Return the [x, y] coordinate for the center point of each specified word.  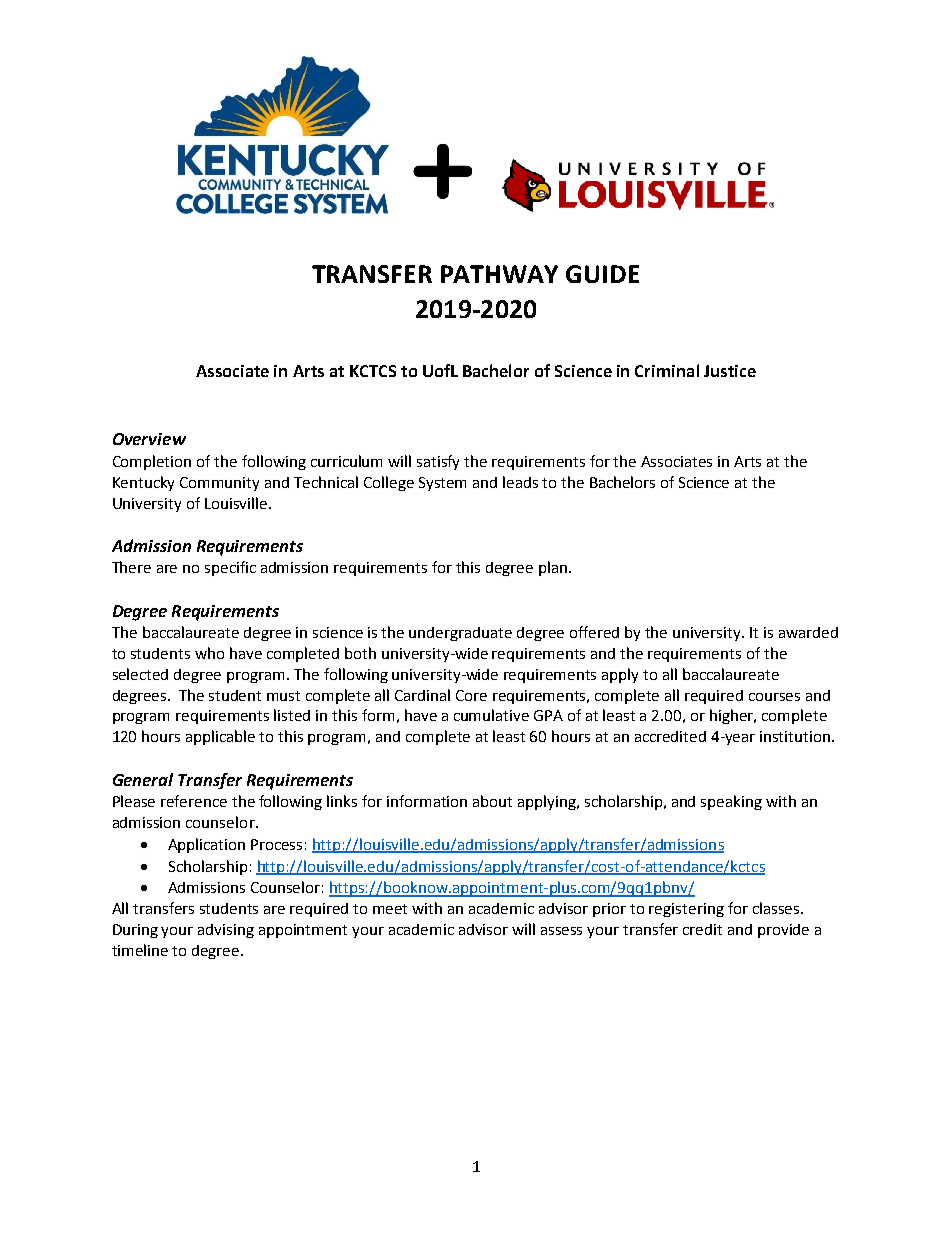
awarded [808, 632]
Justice [730, 371]
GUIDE [602, 274]
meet [390, 909]
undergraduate [460, 634]
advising [226, 931]
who [209, 653]
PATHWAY [499, 274]
